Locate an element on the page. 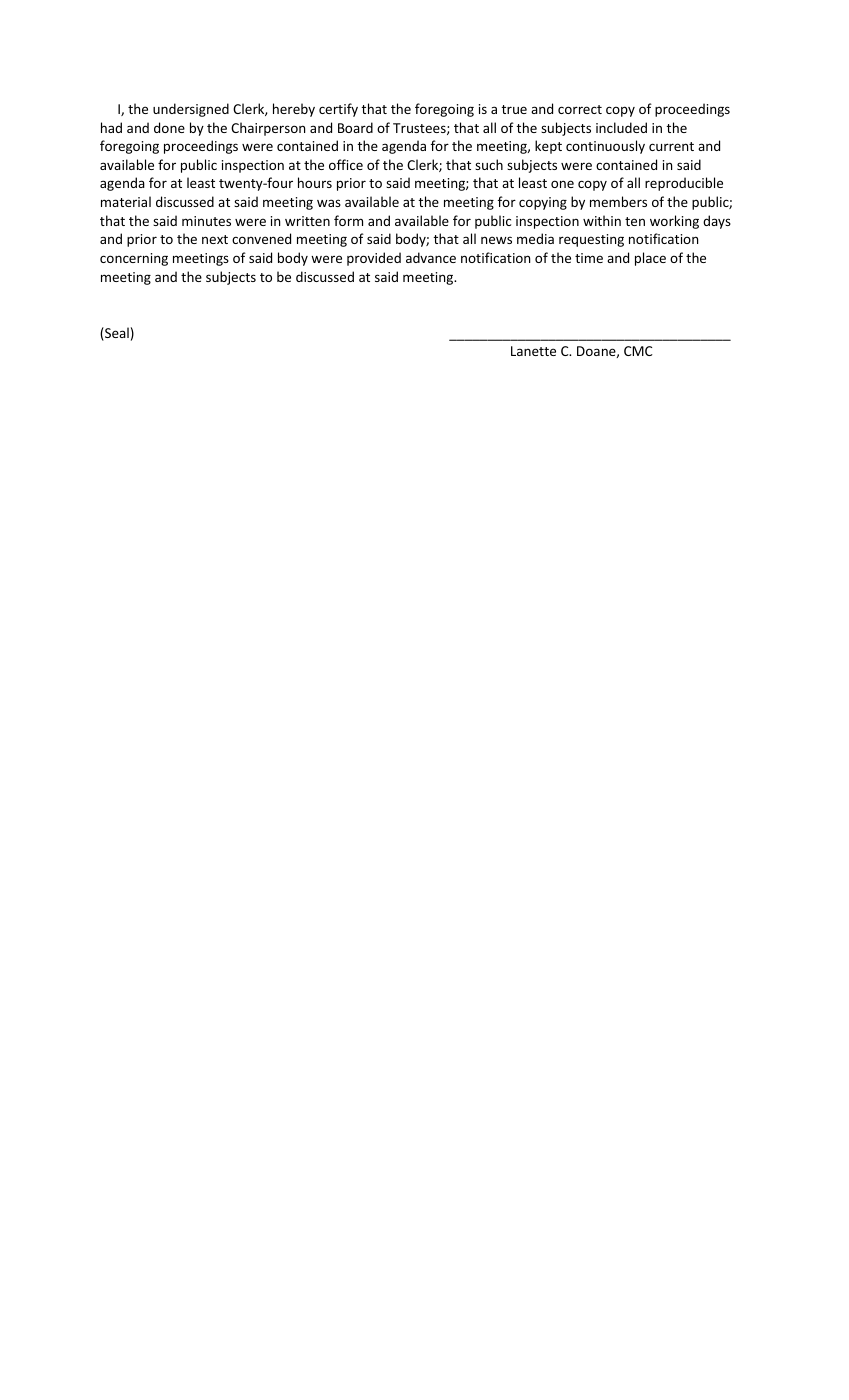 The height and width of the page is (1400, 849). undersigned is located at coordinates (191, 110).
